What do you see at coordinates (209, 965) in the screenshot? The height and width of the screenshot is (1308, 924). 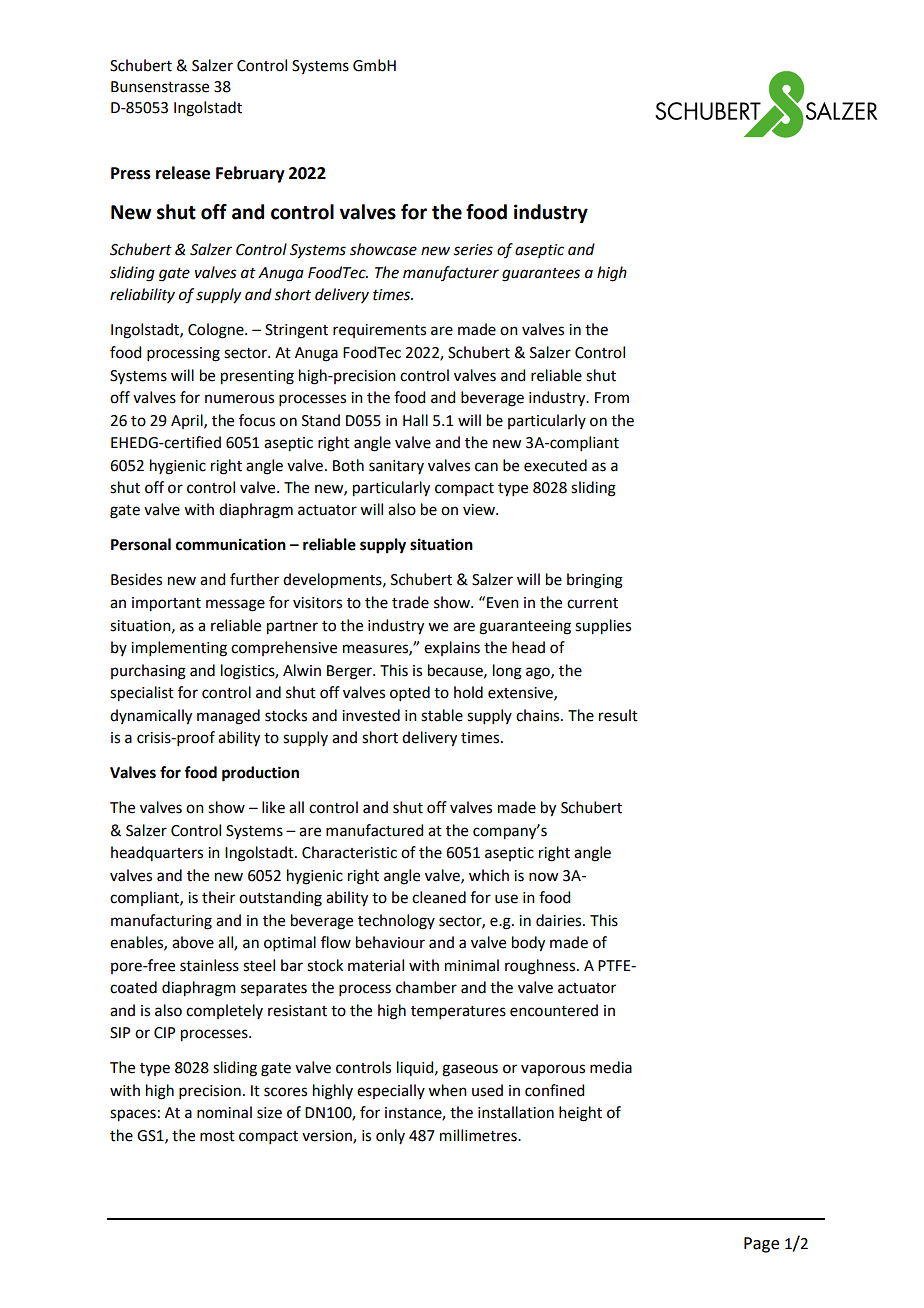 I see `stainless` at bounding box center [209, 965].
